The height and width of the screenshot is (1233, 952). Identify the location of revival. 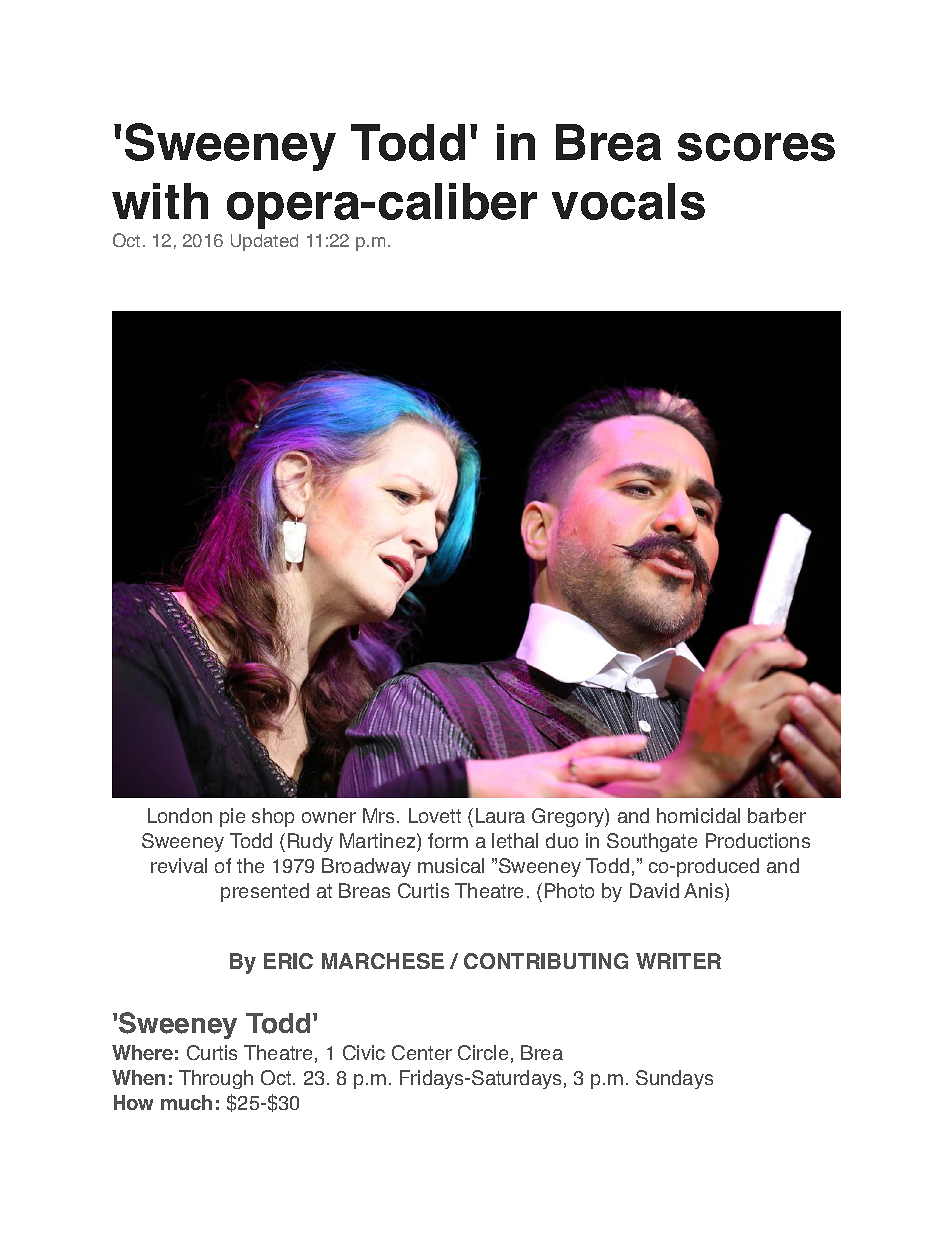
(179, 865).
